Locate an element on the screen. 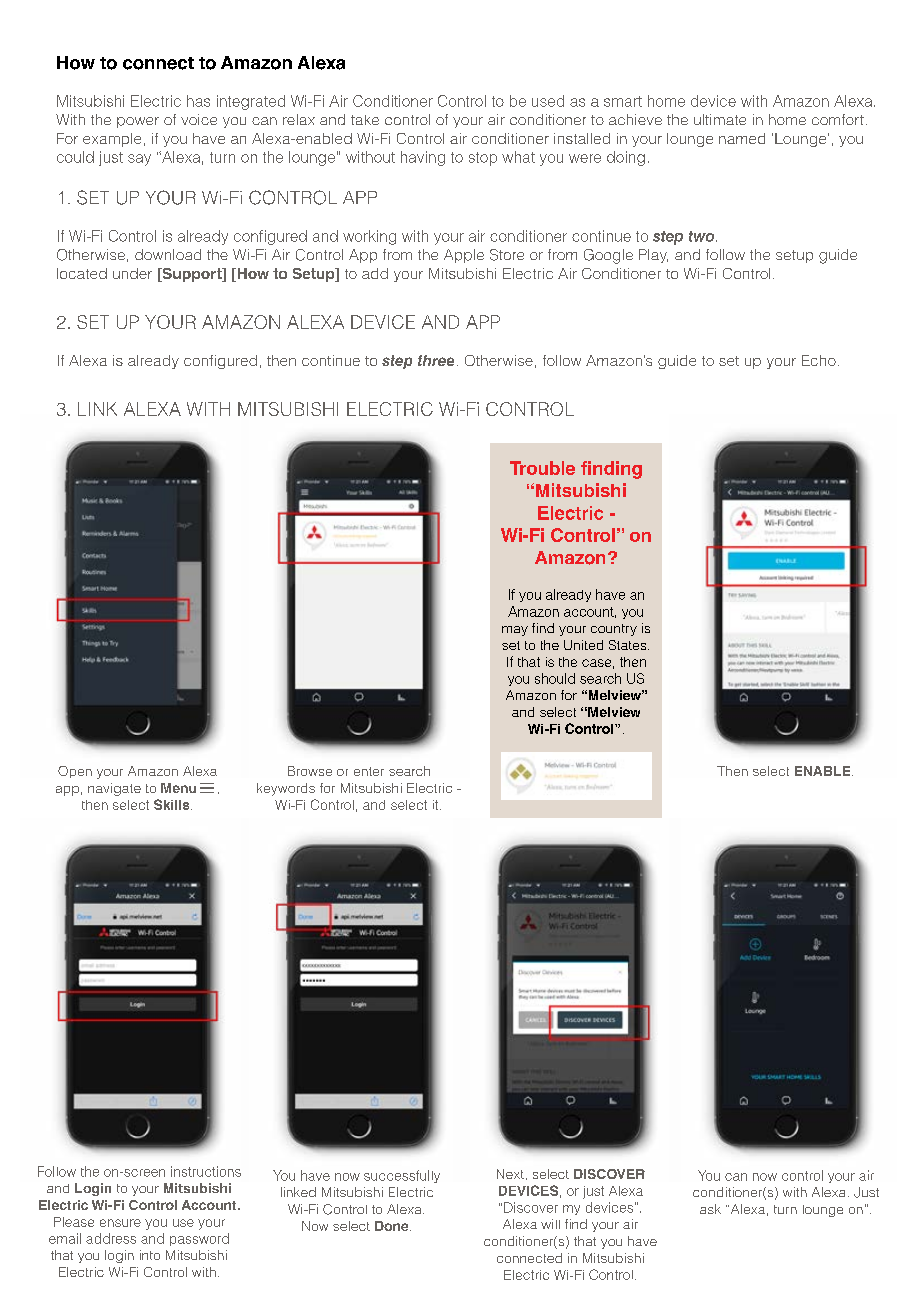 Image resolution: width=924 pixels, height=1308 pixels. Support is located at coordinates (192, 275).
